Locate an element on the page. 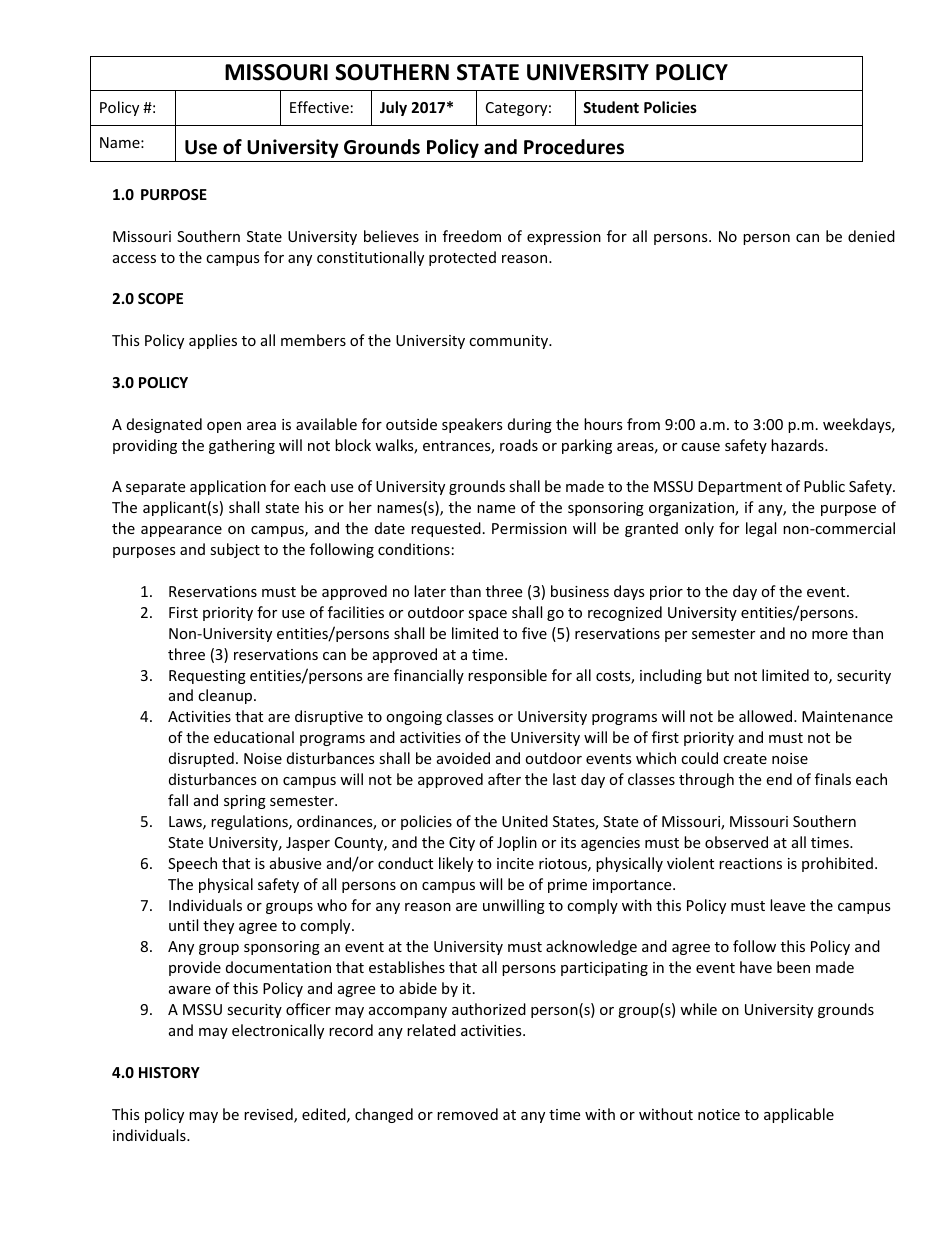 The height and width of the document is (1233, 952). Procedures is located at coordinates (574, 147).
